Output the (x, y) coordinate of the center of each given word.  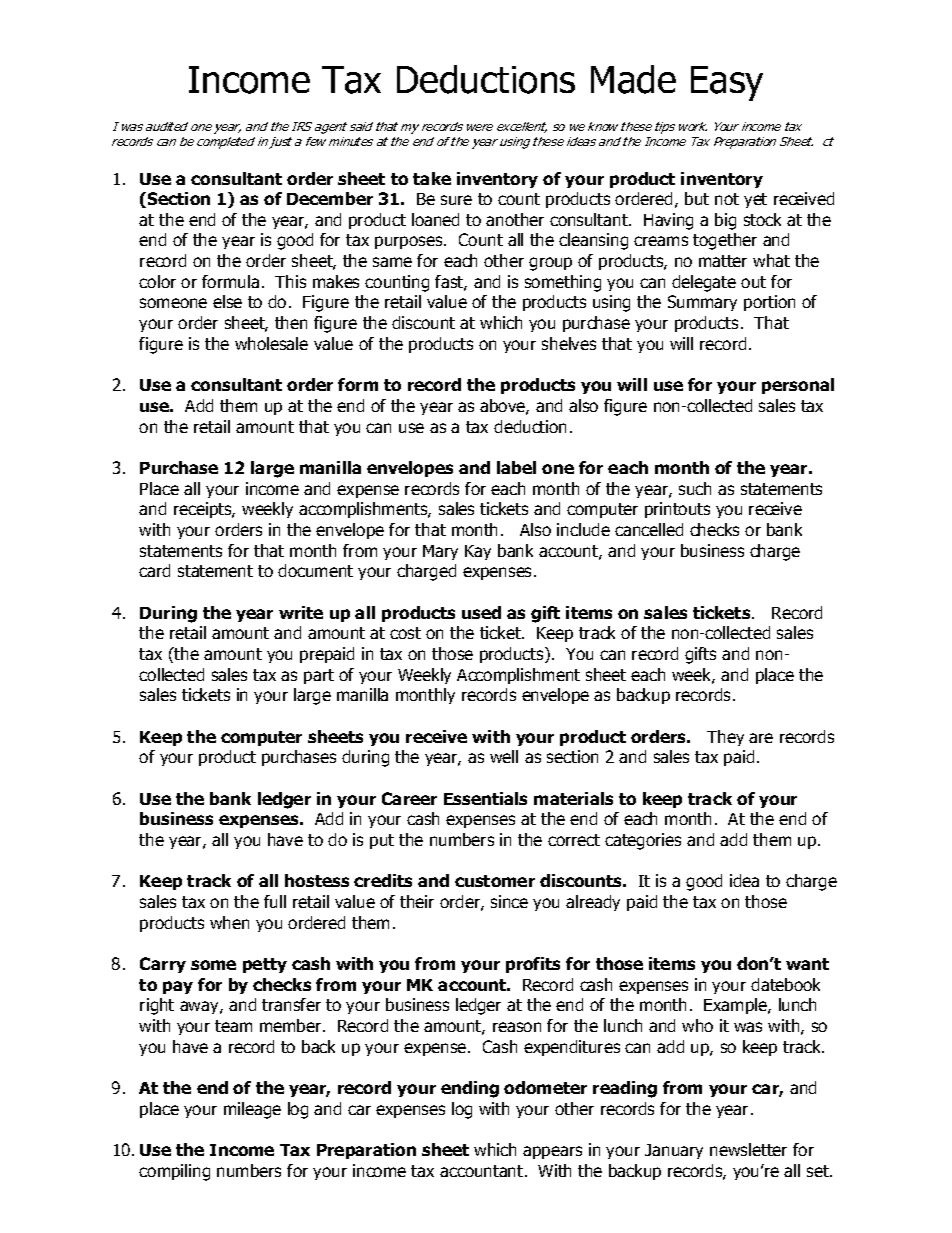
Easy (727, 83)
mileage (252, 1110)
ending (470, 1089)
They (725, 738)
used (481, 612)
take (432, 178)
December (330, 198)
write (301, 612)
